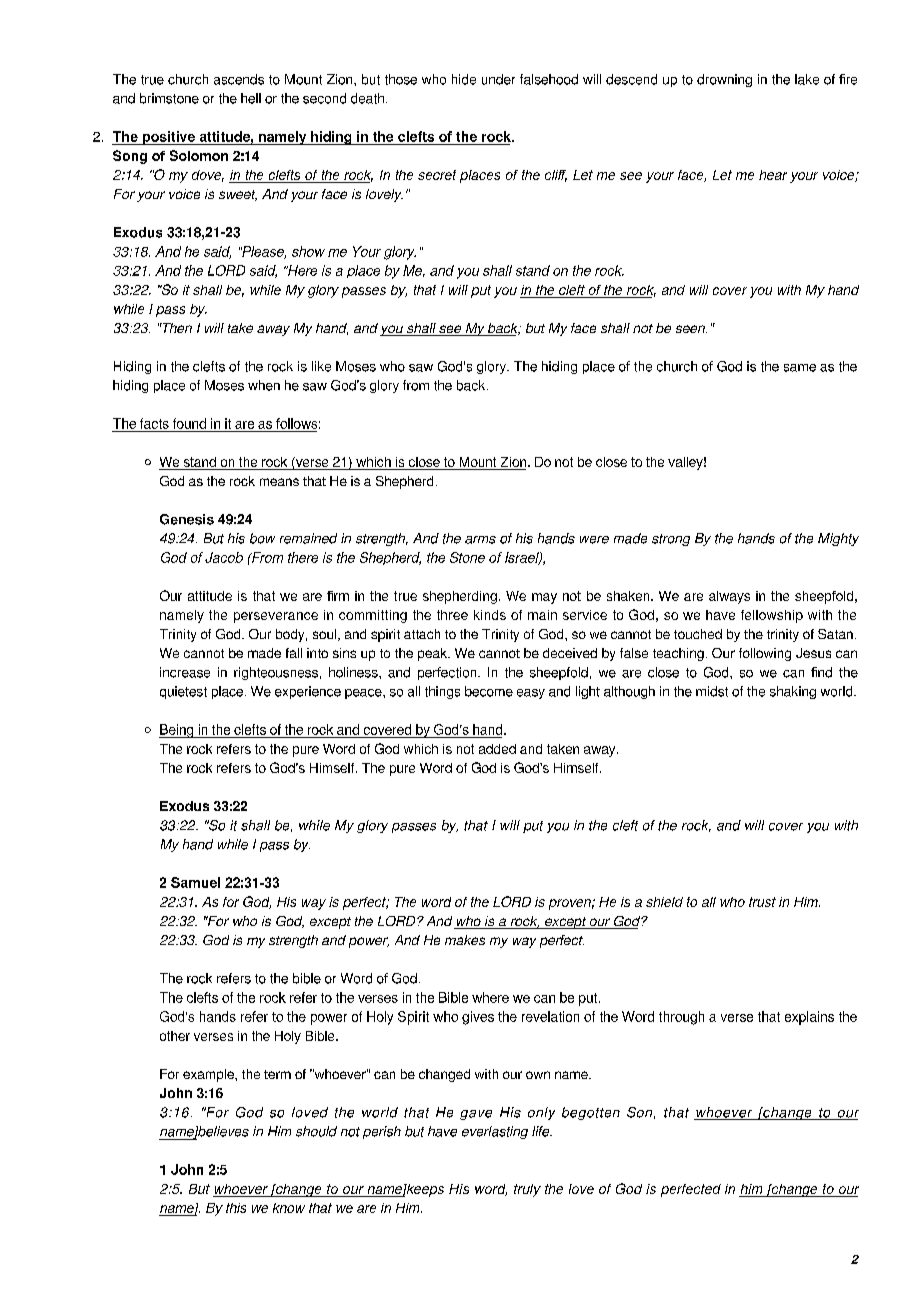 This document has width=924, height=1308. I want to click on kinds, so click(490, 615).
